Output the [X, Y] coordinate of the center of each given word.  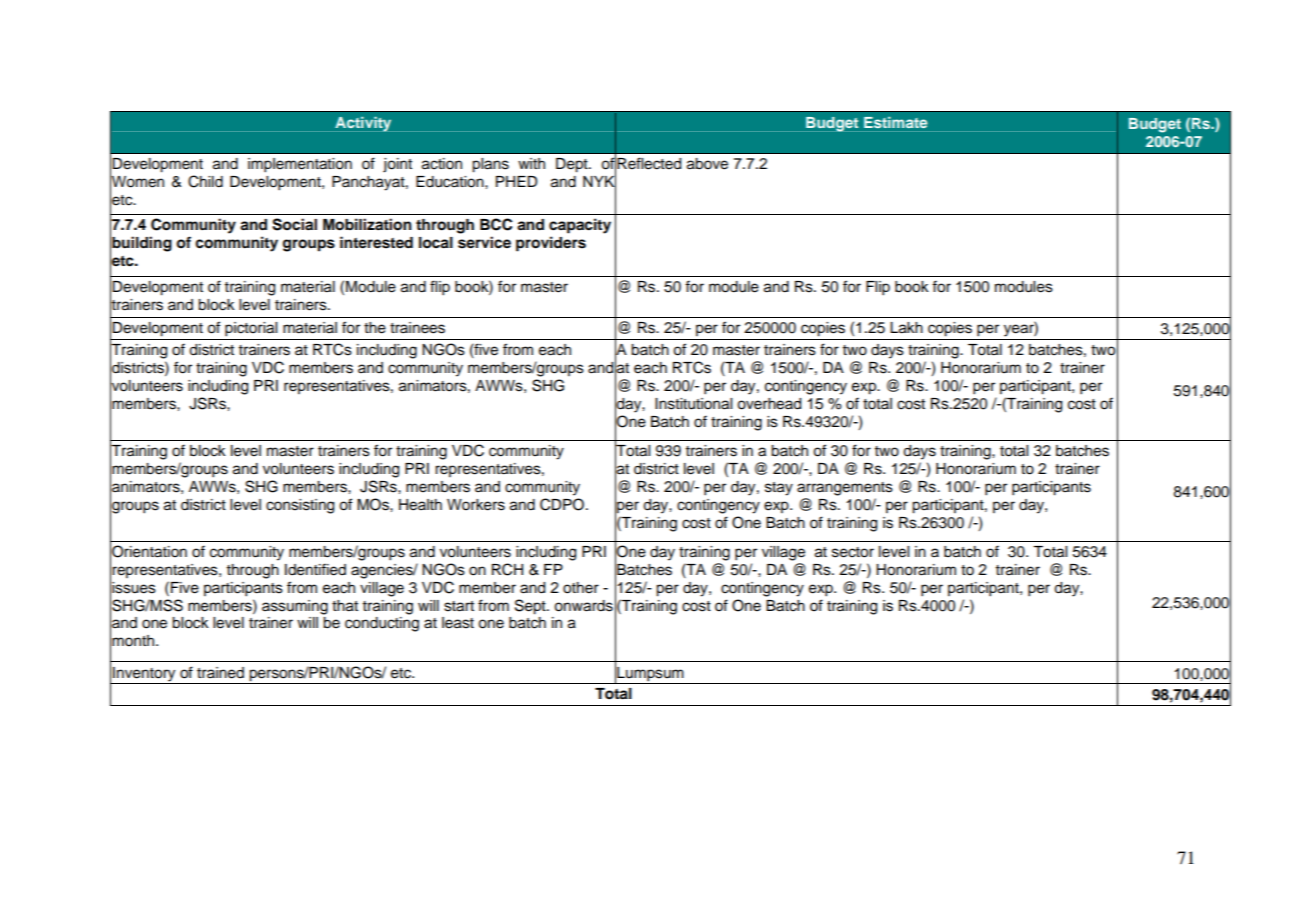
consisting [300, 506]
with [531, 163]
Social [294, 224]
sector [853, 552]
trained [220, 673]
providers [551, 244]
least [458, 623]
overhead [769, 404]
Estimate [895, 122]
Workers [476, 505]
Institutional [693, 404]
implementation [300, 165]
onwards [583, 606]
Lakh [906, 328]
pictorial [251, 329]
